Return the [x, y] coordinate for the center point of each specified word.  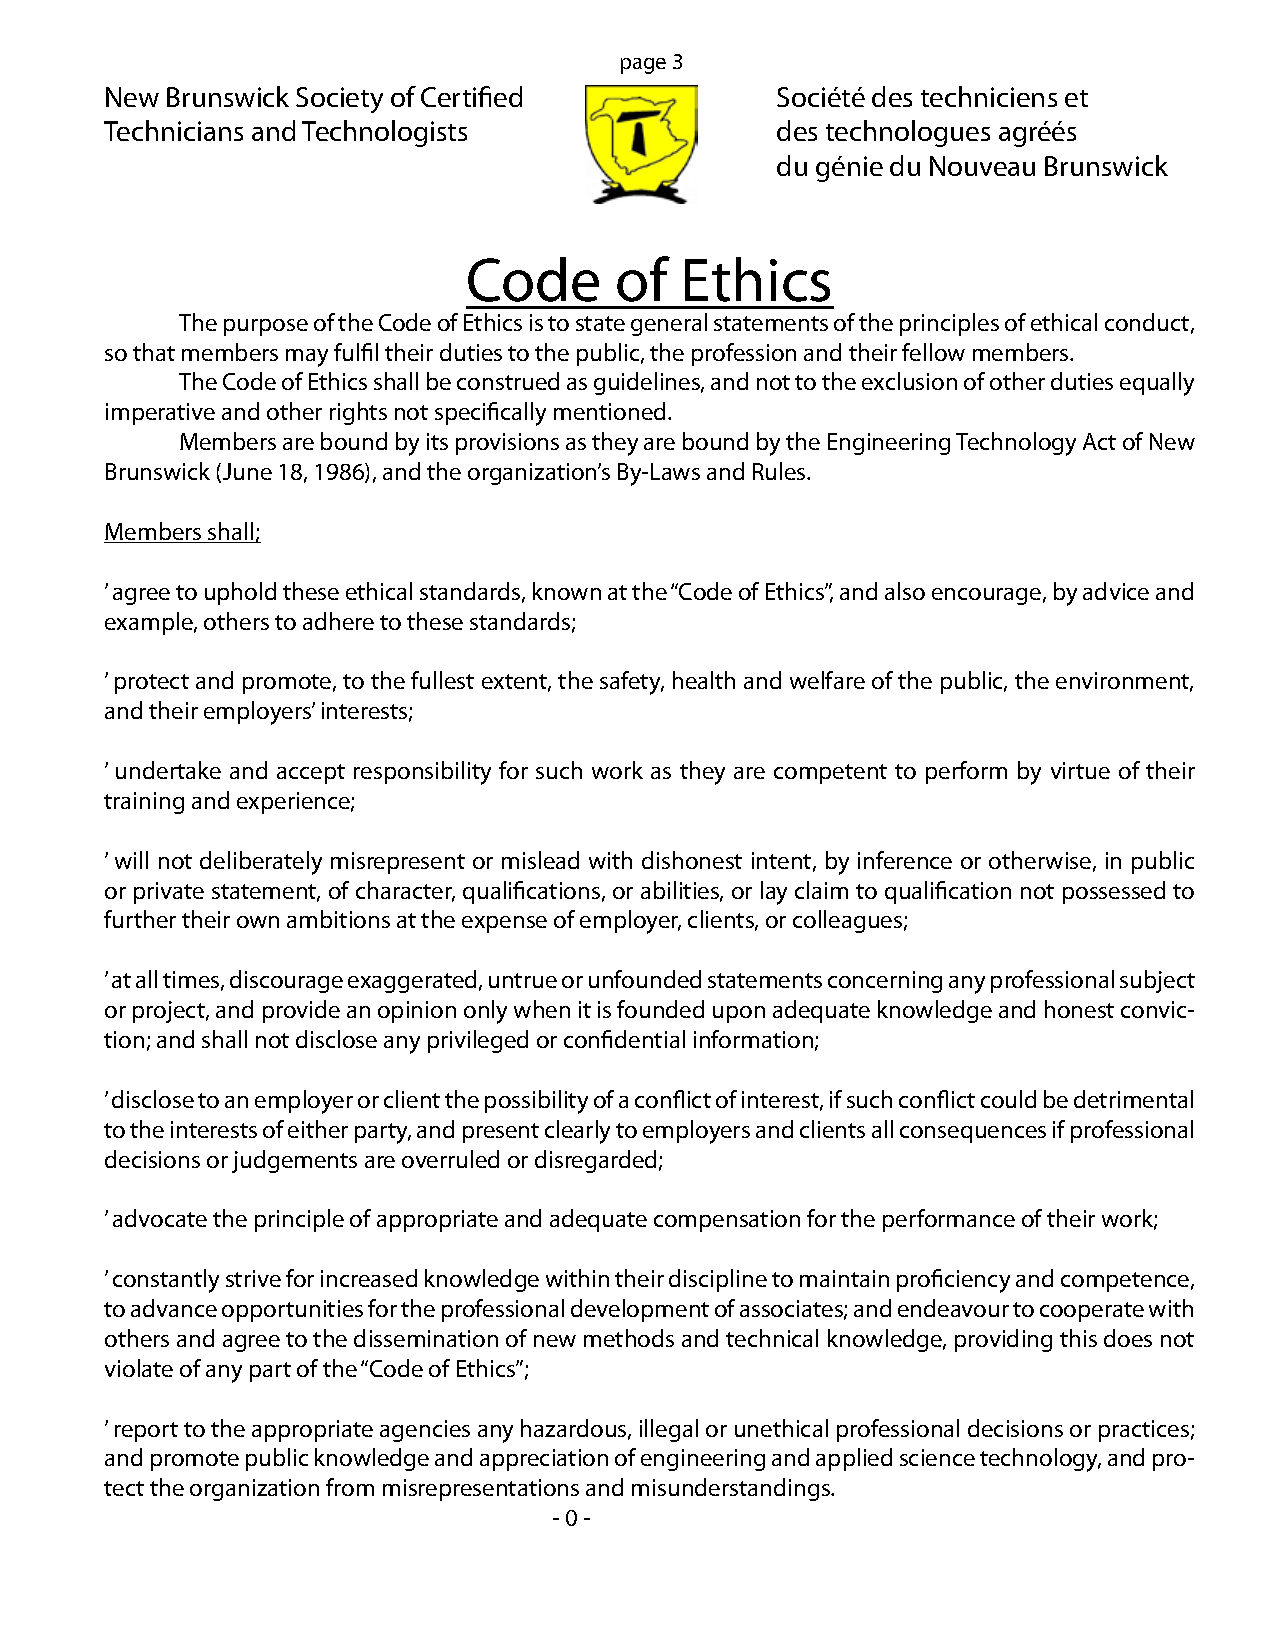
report [146, 1432]
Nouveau [982, 166]
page [643, 66]
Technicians [173, 130]
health [704, 680]
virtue [1080, 770]
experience [294, 803]
